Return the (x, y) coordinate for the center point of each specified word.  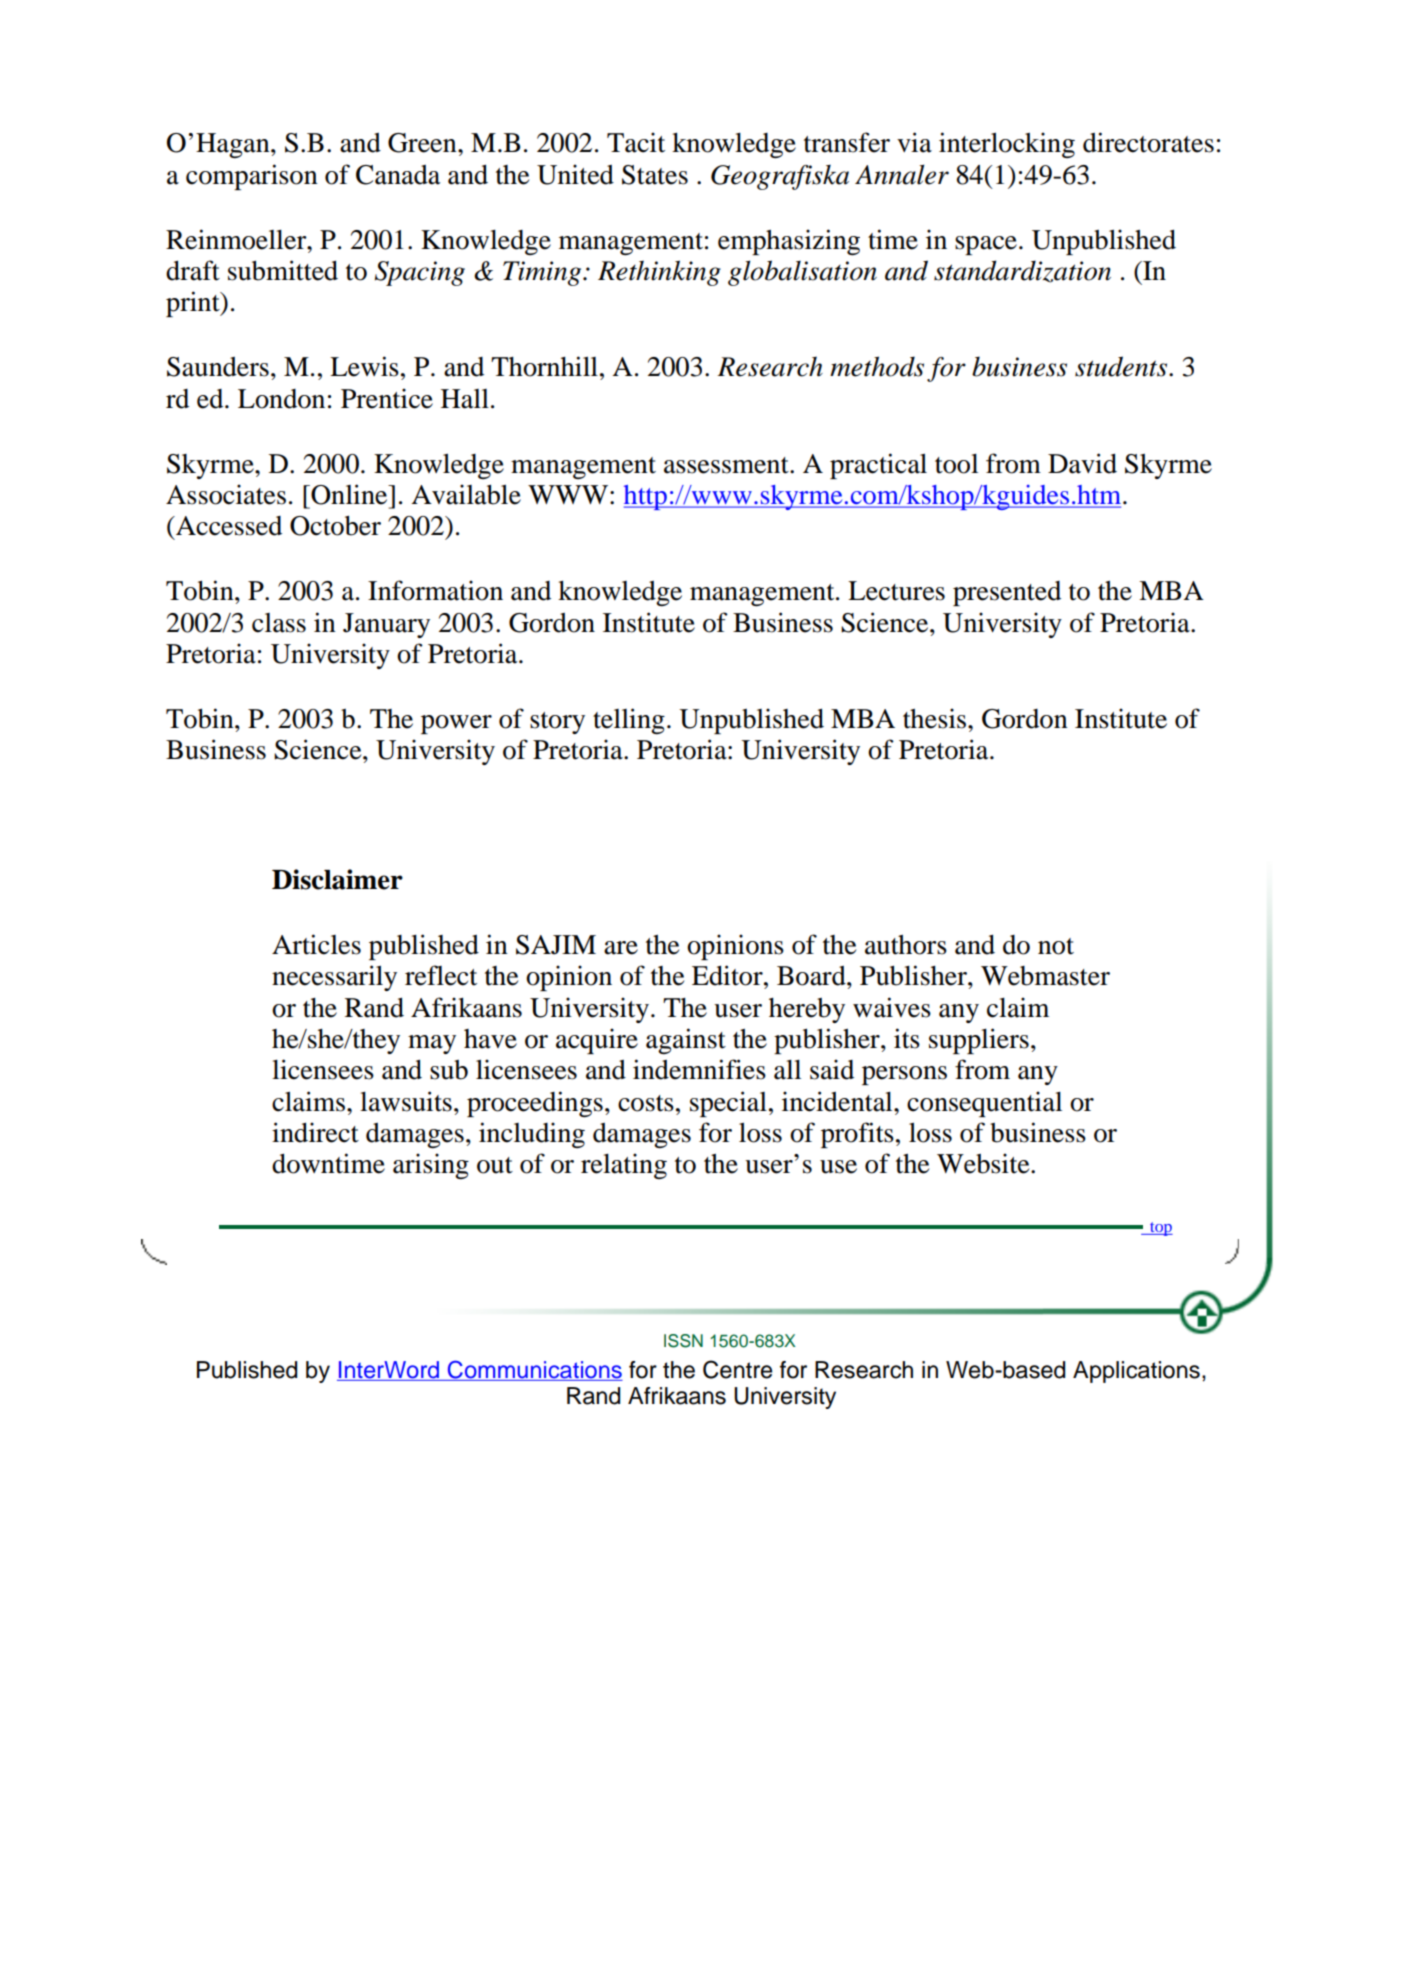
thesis (936, 718)
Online (349, 494)
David (1082, 463)
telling (629, 721)
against (686, 1041)
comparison (252, 177)
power (456, 724)
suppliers (979, 1041)
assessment (727, 465)
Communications (534, 1370)
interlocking (1007, 145)
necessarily (334, 978)
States (655, 175)
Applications (1136, 1372)
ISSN (683, 1341)
